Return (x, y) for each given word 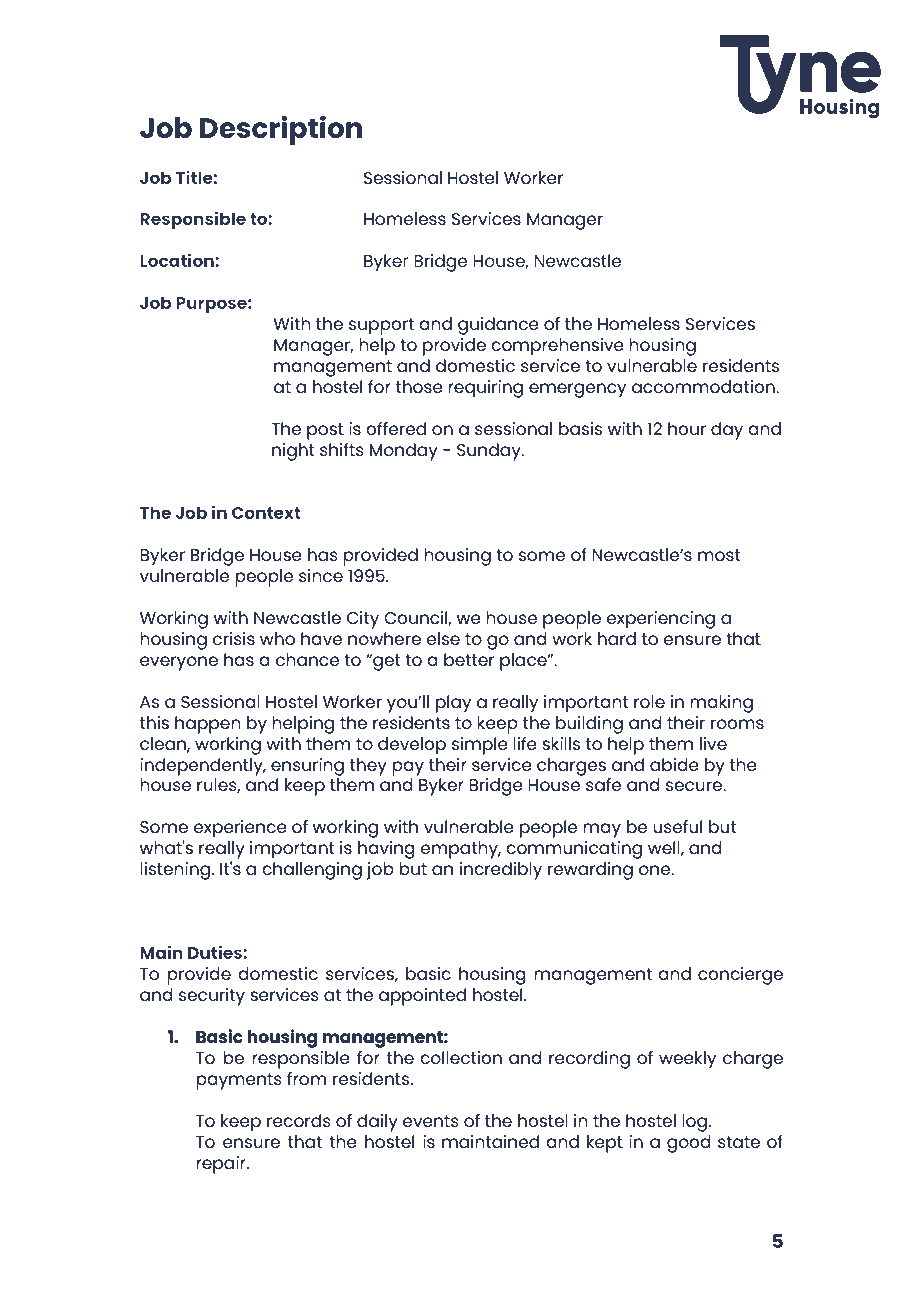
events (431, 1121)
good (689, 1144)
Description (281, 130)
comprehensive (557, 347)
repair (222, 1165)
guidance (498, 326)
